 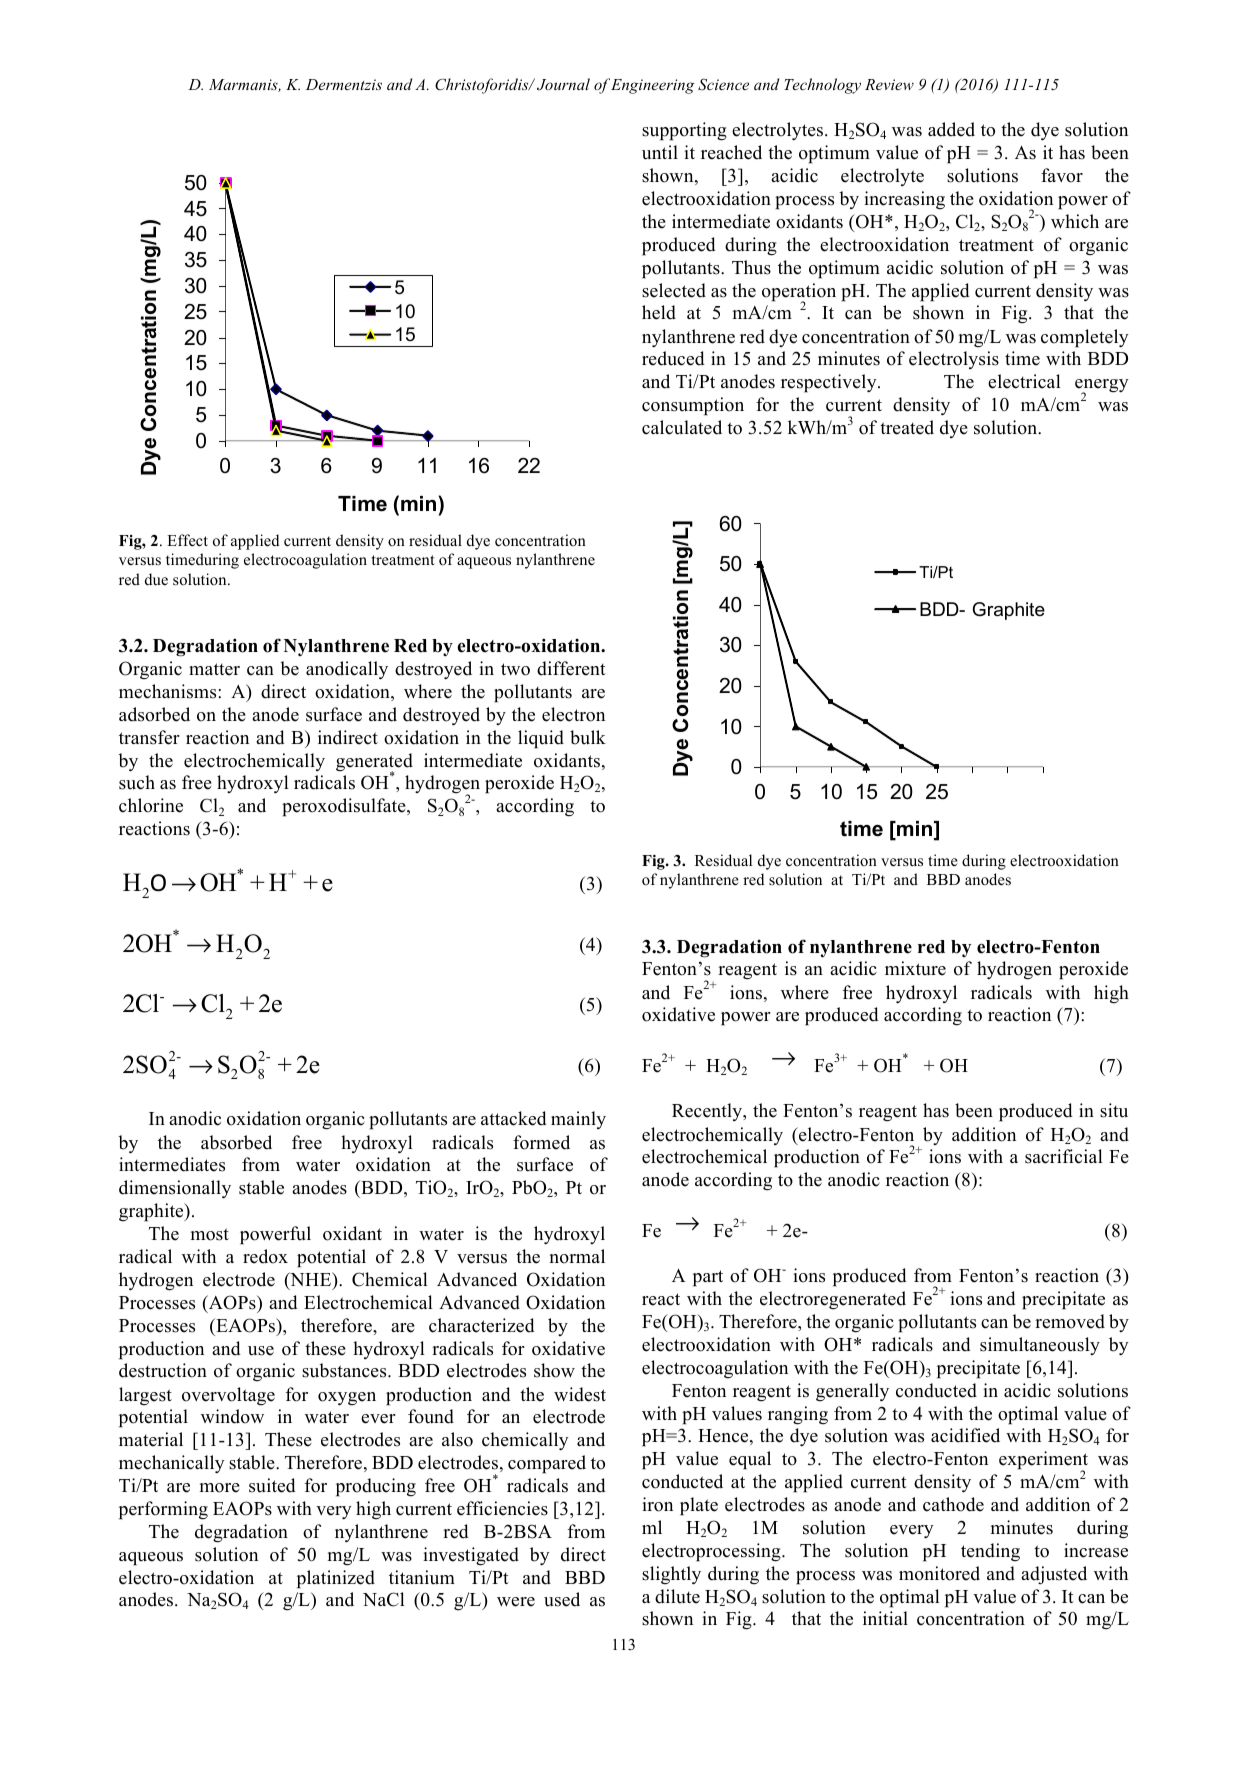 What do you see at coordinates (151, 805) in the screenshot?
I see `chlorine` at bounding box center [151, 805].
